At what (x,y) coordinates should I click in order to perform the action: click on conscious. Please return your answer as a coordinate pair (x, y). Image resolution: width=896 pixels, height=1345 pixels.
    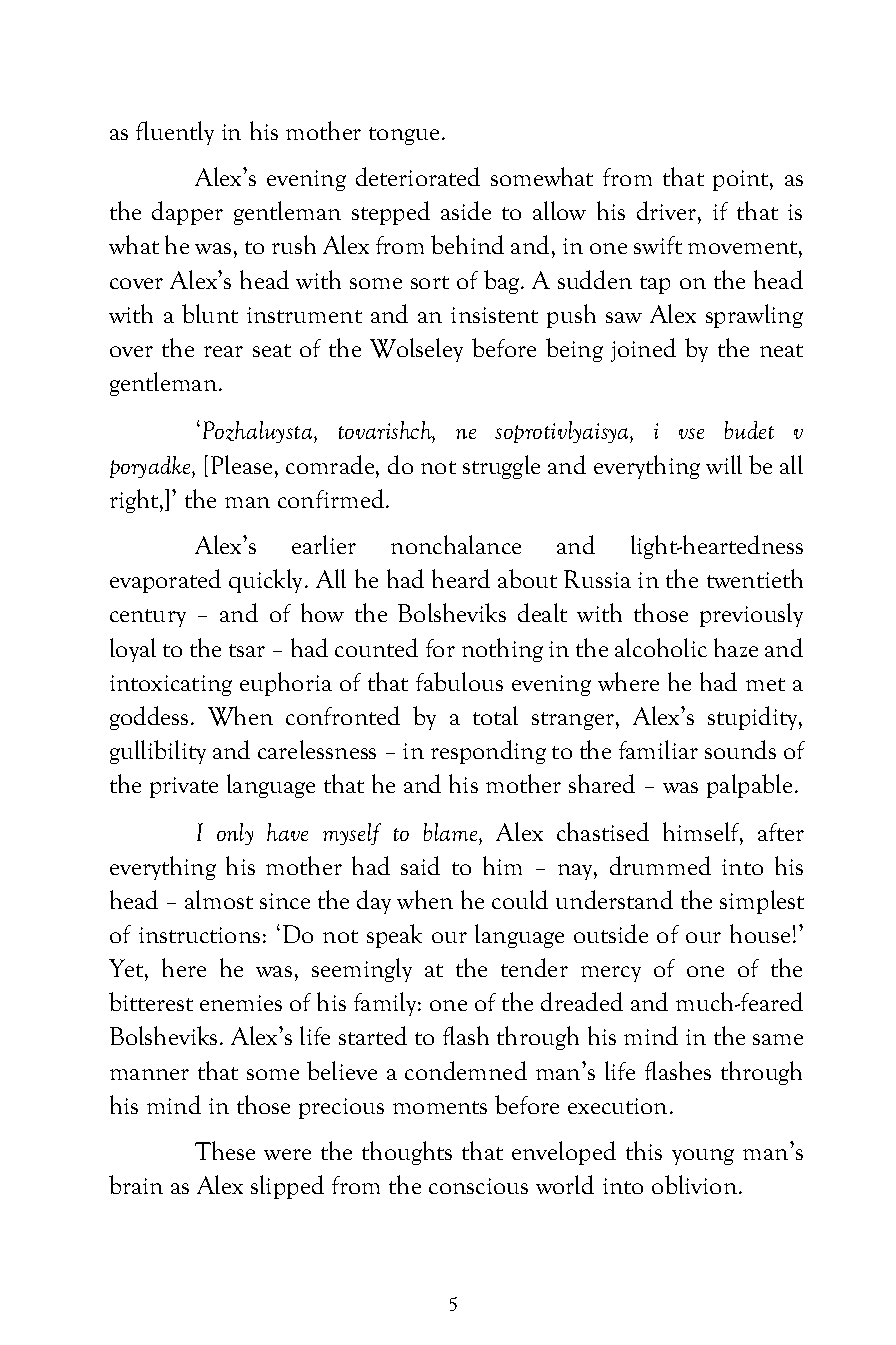
    Looking at the image, I should click on (478, 1186).
